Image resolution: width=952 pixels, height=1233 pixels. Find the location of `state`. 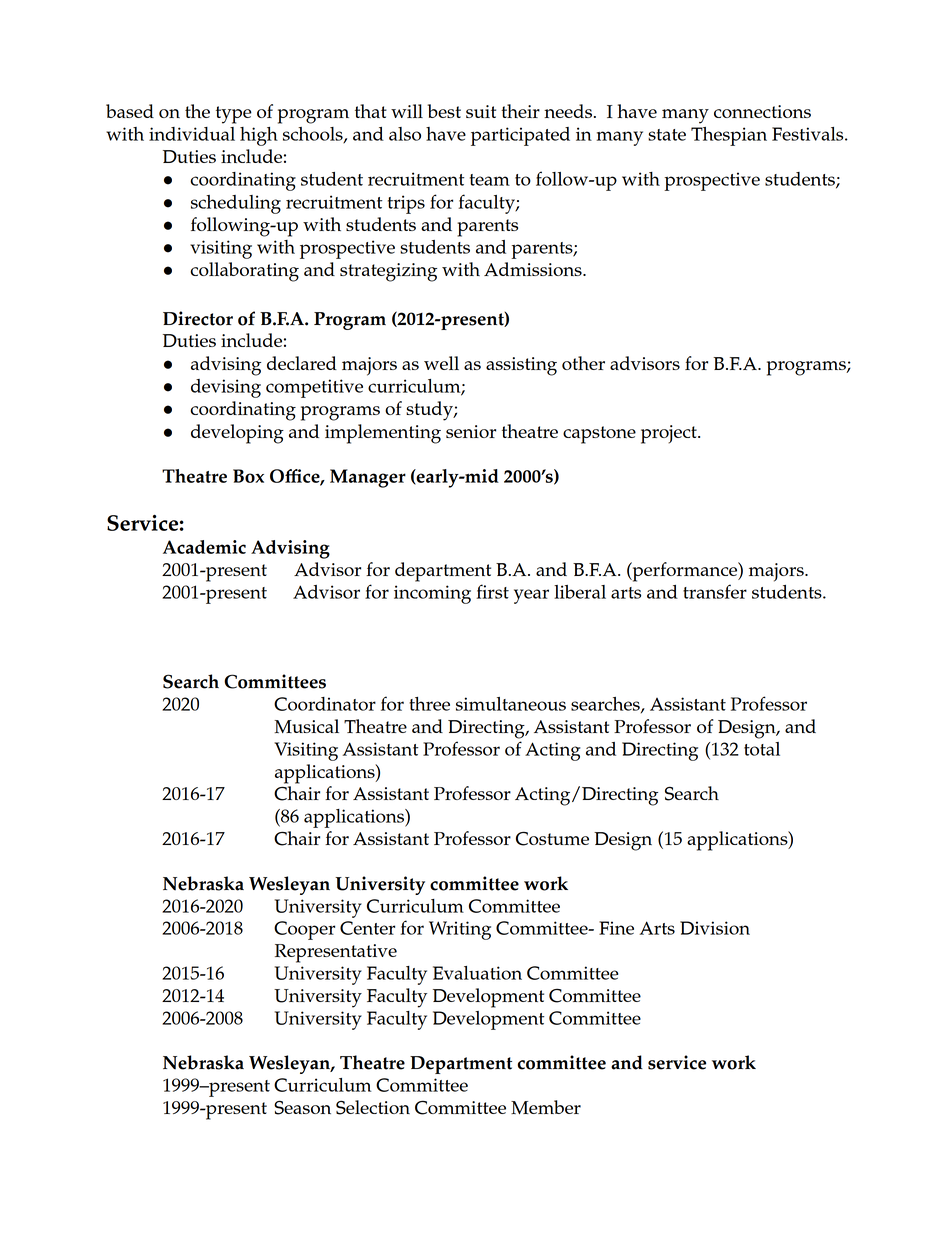

state is located at coordinates (667, 135).
